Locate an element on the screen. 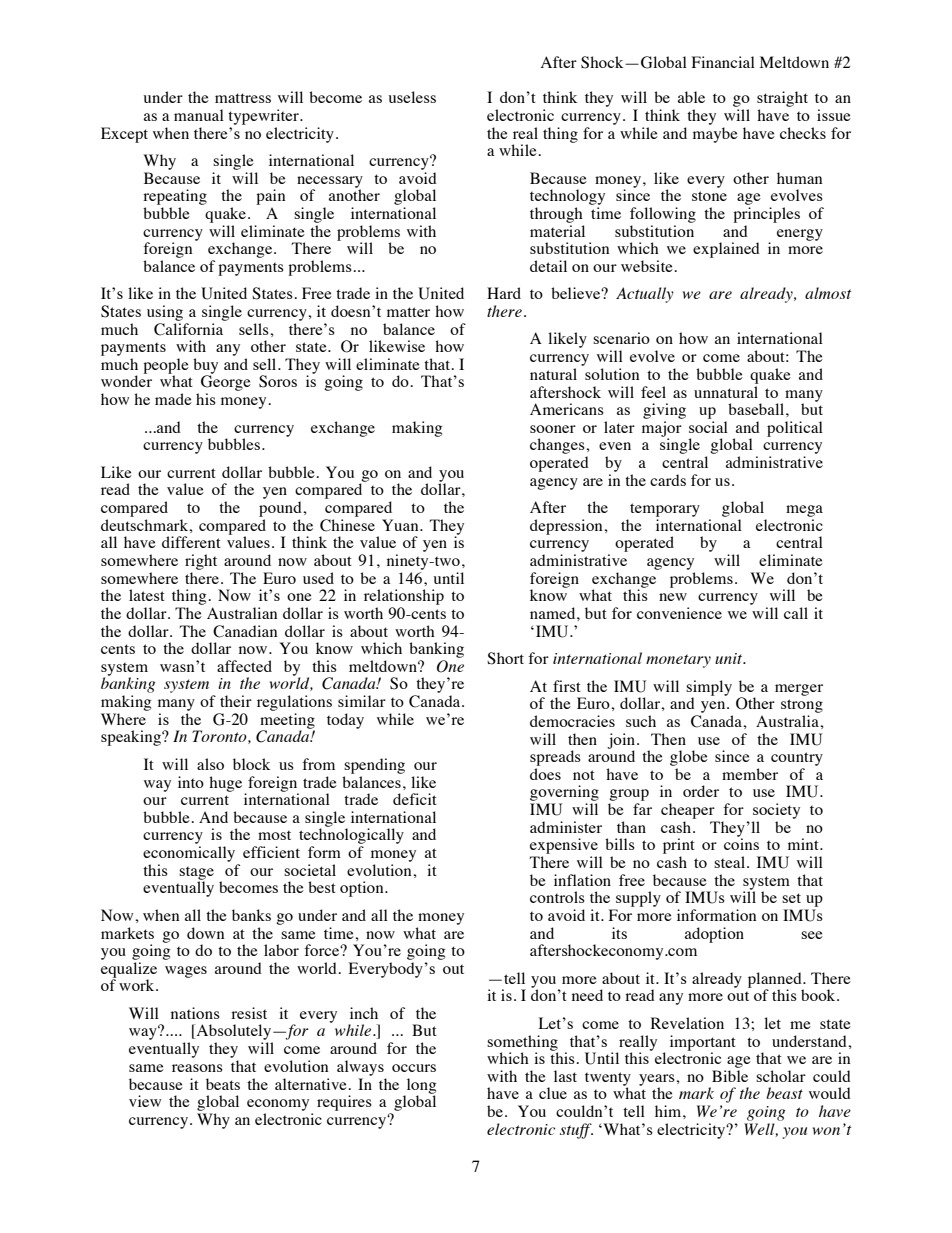 Image resolution: width=952 pixels, height=1233 pixels. convenience is located at coordinates (679, 613).
